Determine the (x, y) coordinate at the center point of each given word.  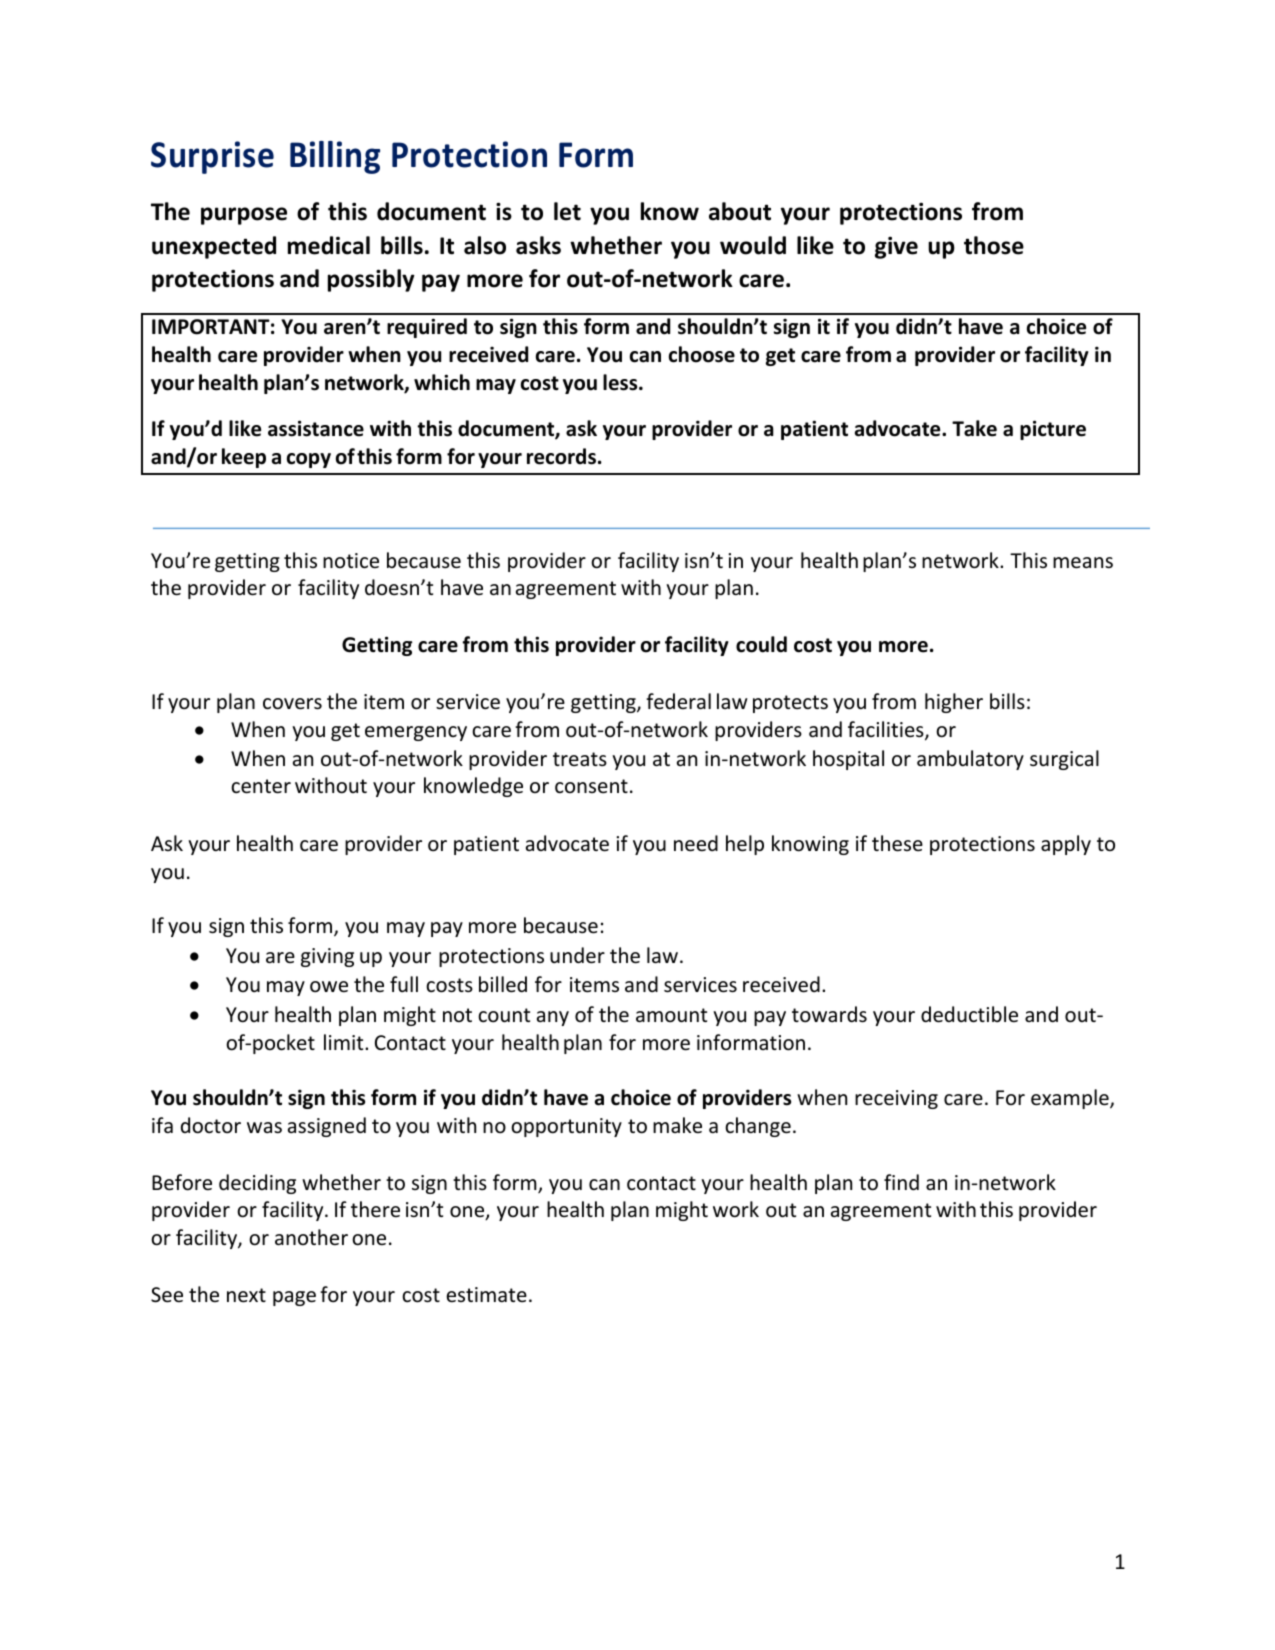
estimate (487, 1295)
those (994, 245)
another (311, 1237)
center (261, 786)
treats (580, 759)
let (567, 211)
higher (954, 703)
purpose (244, 216)
